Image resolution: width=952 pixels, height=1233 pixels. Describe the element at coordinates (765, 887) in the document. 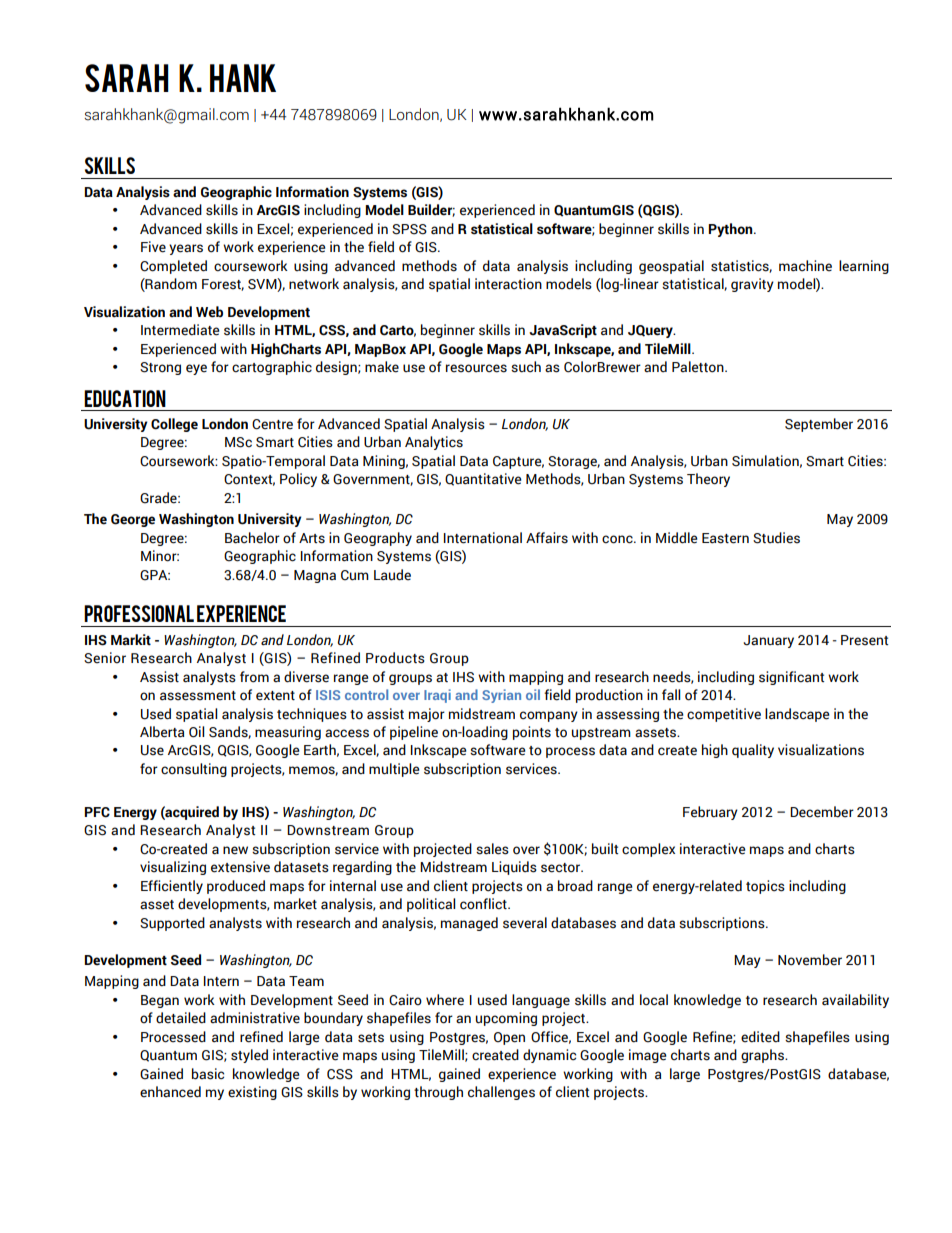

I see `topics` at that location.
